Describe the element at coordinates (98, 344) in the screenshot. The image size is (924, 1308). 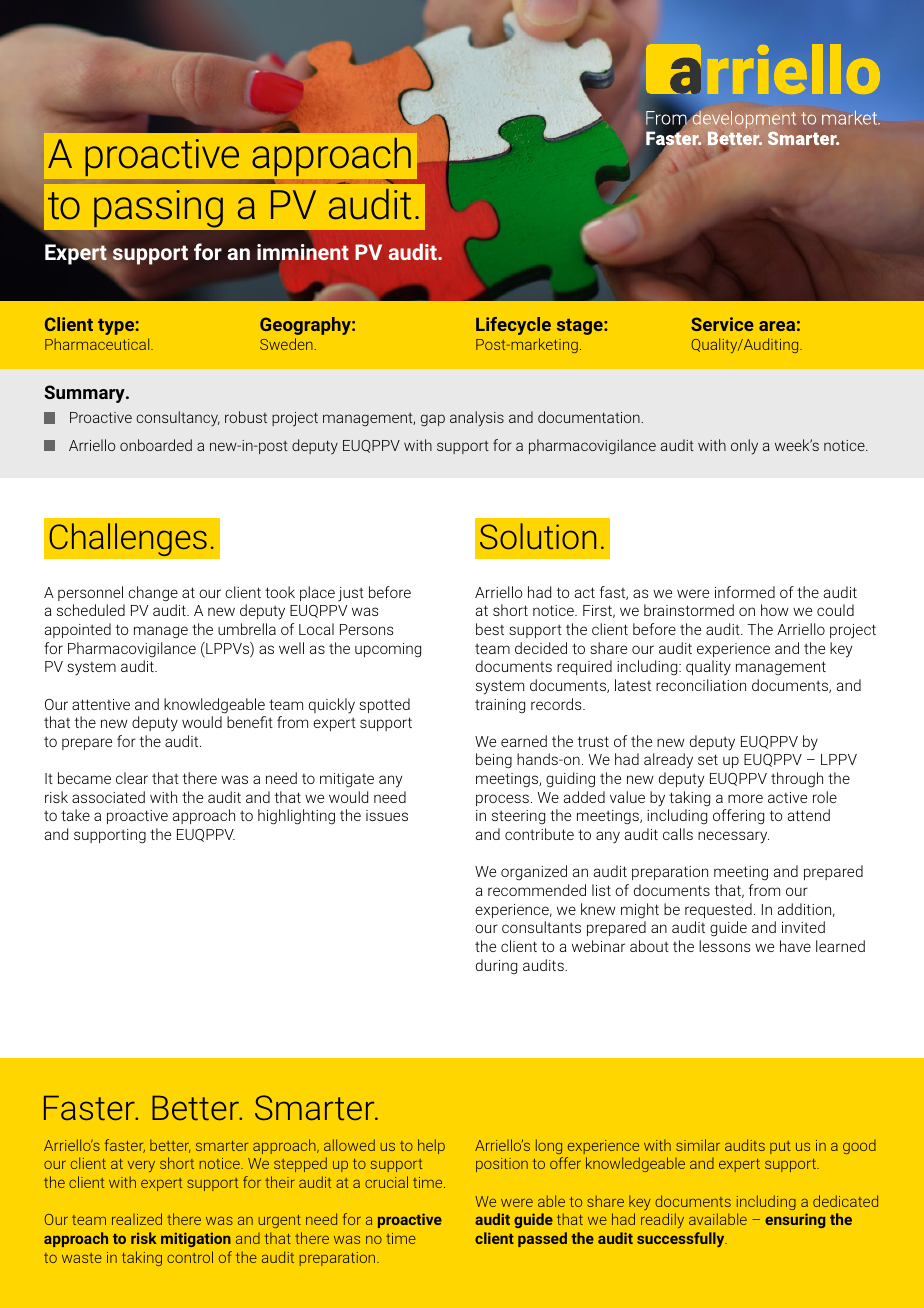
I see `Pharmaceutical` at that location.
